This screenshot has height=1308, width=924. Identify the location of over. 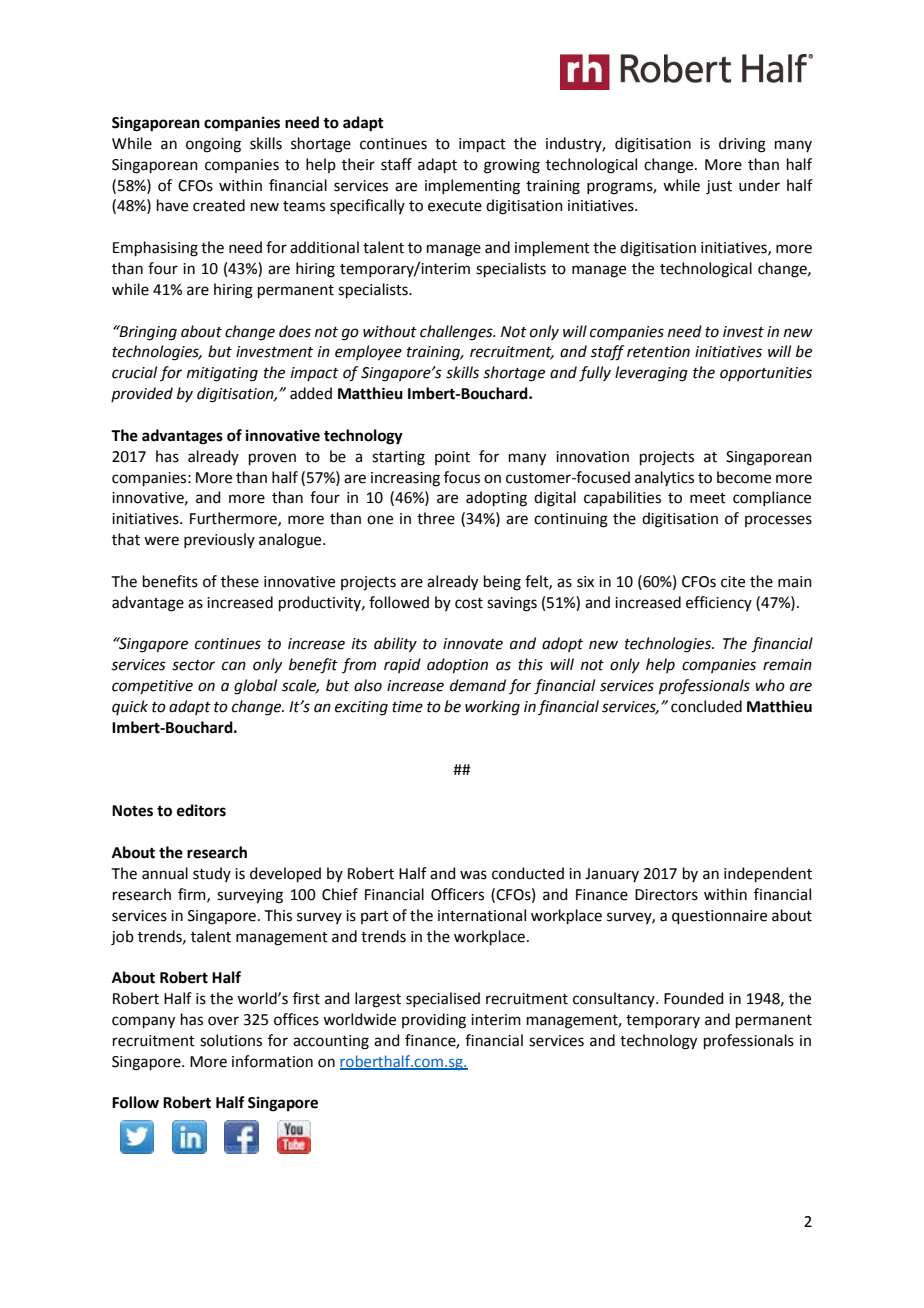
(223, 1021).
